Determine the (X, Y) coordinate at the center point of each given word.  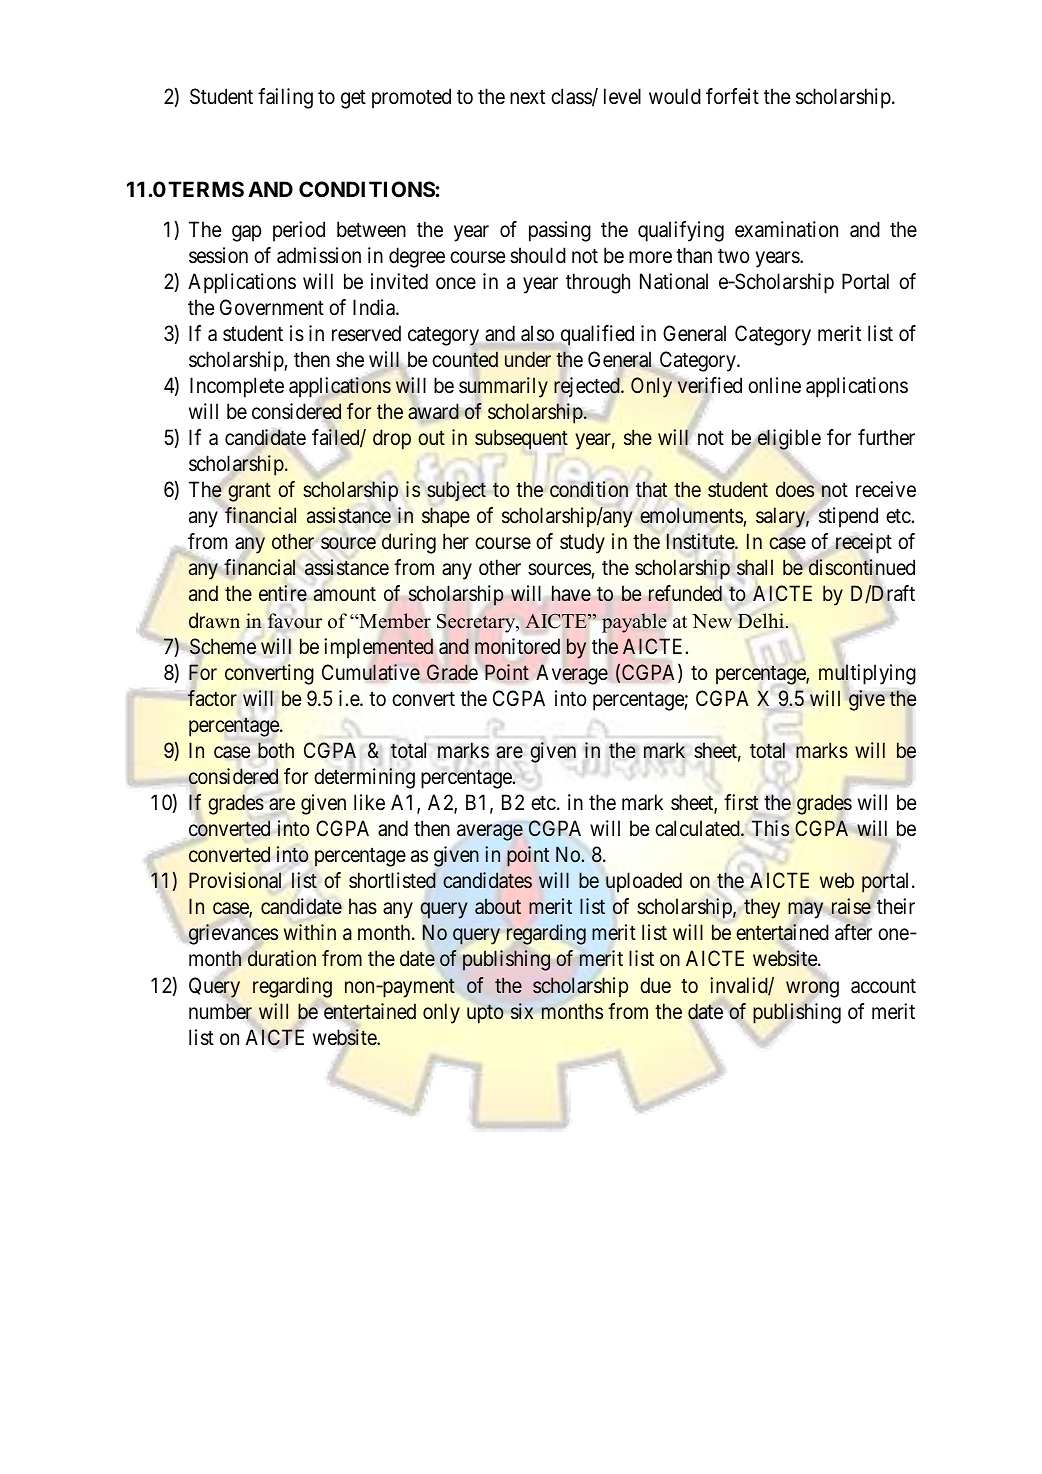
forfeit (732, 96)
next (527, 97)
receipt (862, 545)
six (522, 1011)
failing (285, 98)
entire (283, 593)
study (582, 543)
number (222, 1012)
